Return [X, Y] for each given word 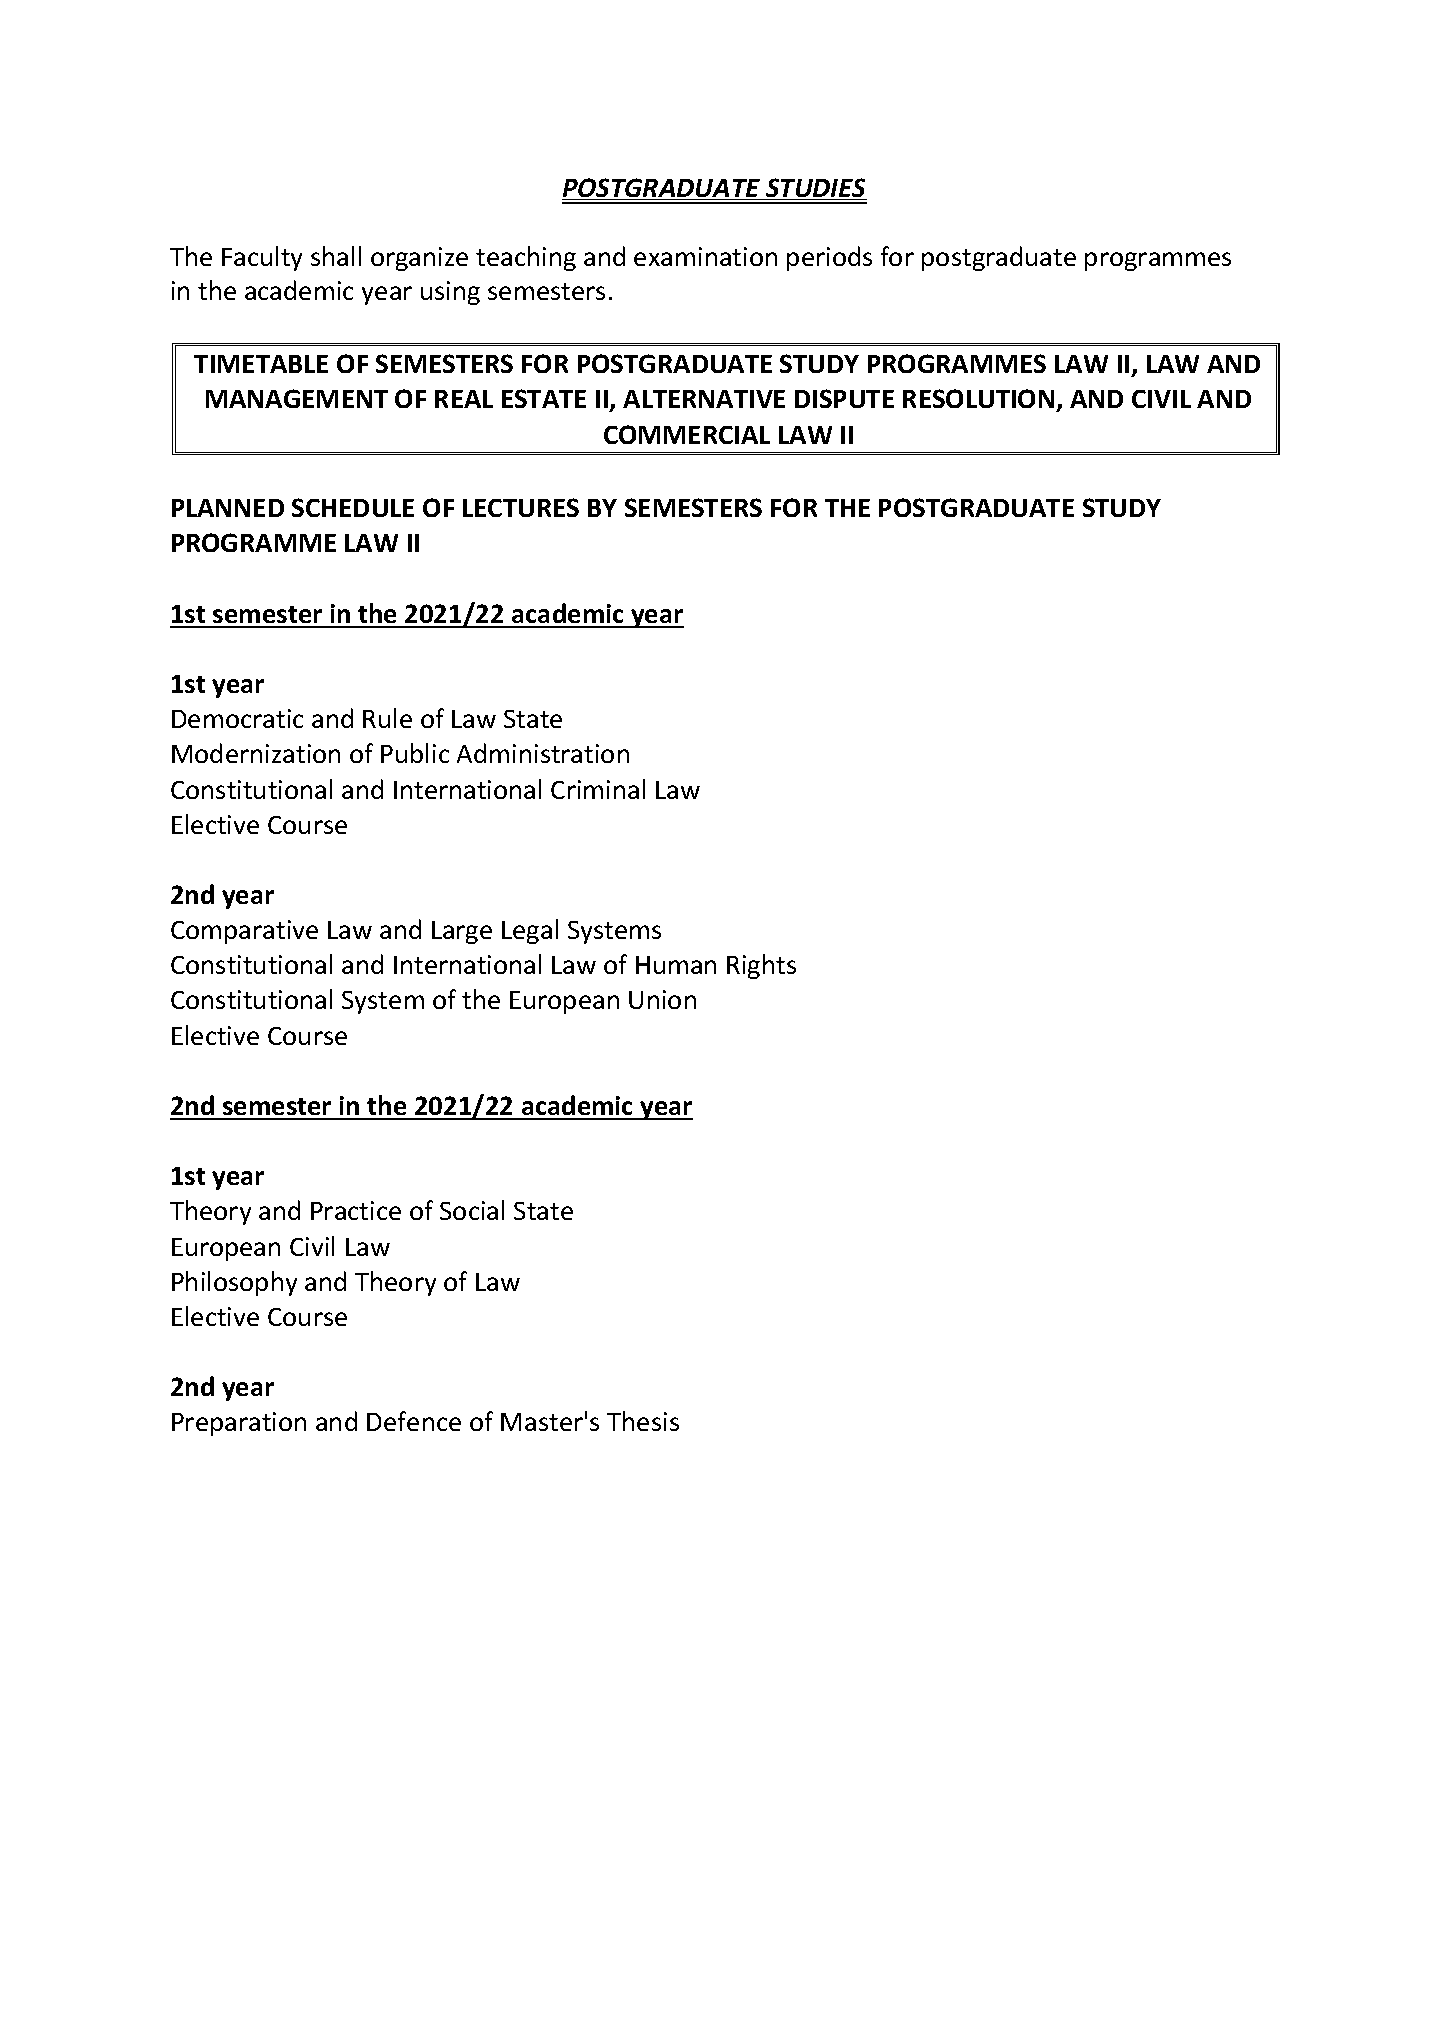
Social [472, 1210]
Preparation [239, 1424]
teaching [526, 258]
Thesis [643, 1421]
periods [829, 258]
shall [336, 256]
